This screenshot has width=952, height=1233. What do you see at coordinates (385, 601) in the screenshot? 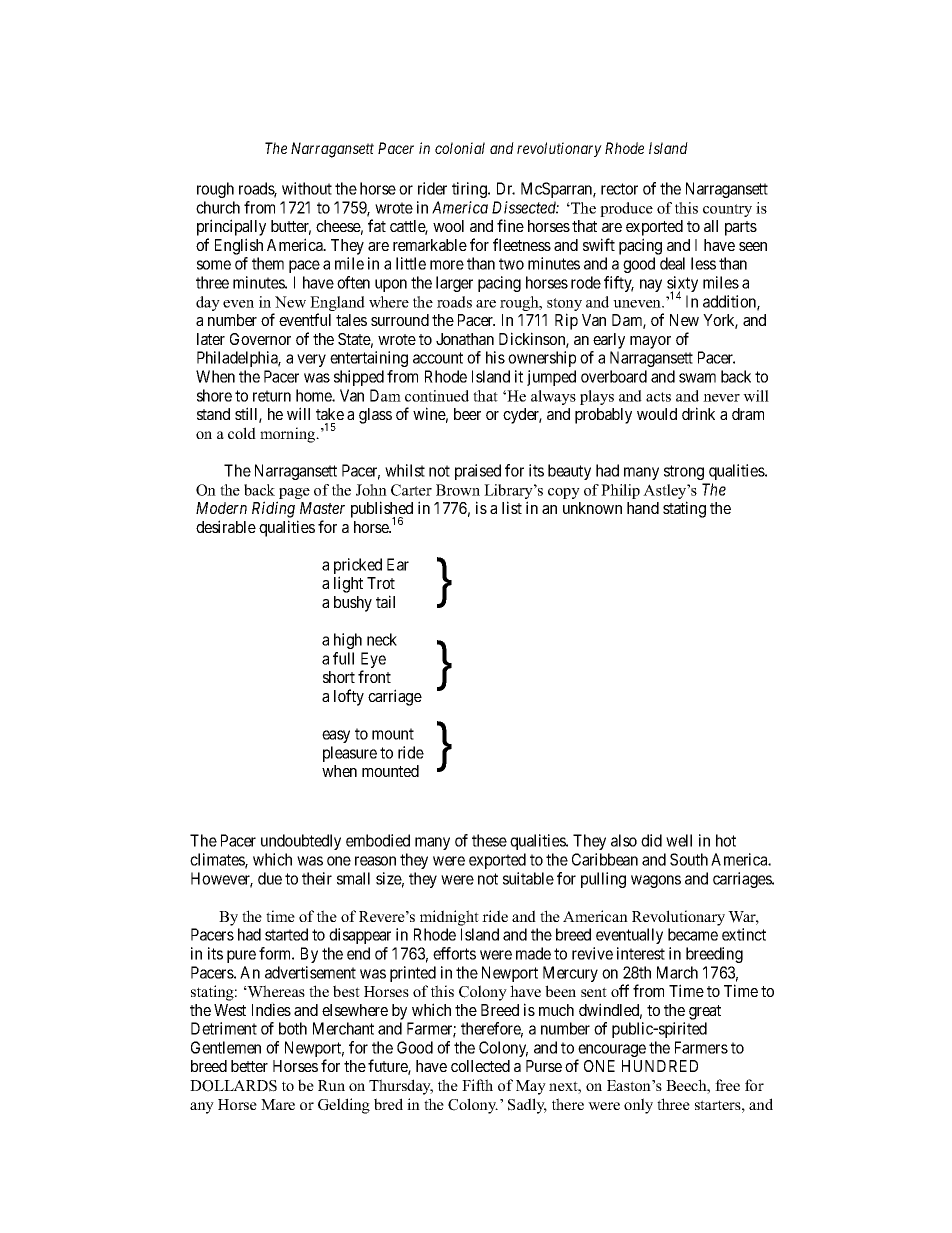
I see `tail` at bounding box center [385, 601].
